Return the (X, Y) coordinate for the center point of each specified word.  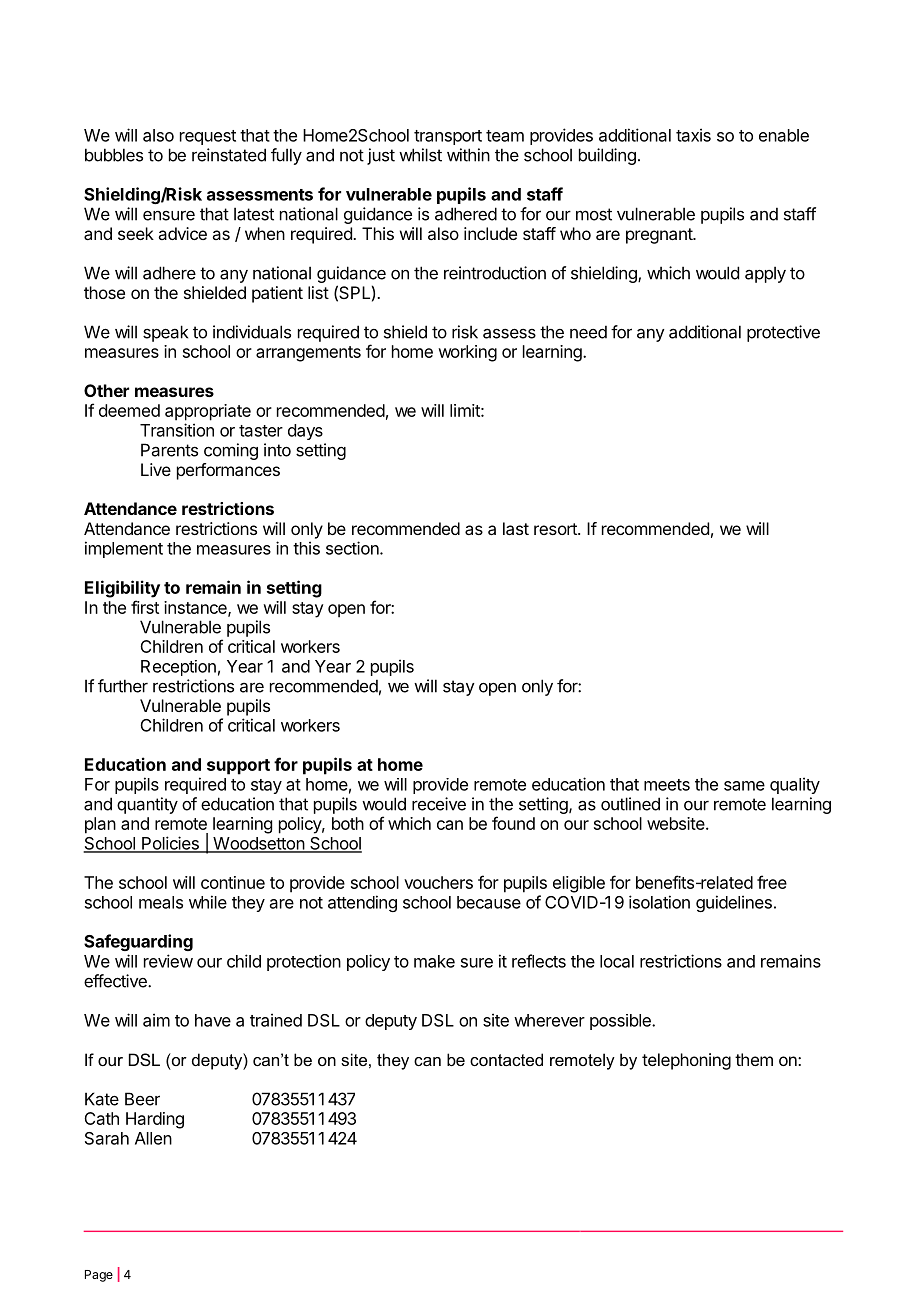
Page (99, 1276)
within (468, 155)
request (208, 137)
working (467, 353)
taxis (693, 135)
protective (783, 333)
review (168, 961)
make (434, 961)
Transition (177, 430)
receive (439, 804)
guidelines (734, 903)
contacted (506, 1059)
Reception (178, 668)
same (744, 786)
